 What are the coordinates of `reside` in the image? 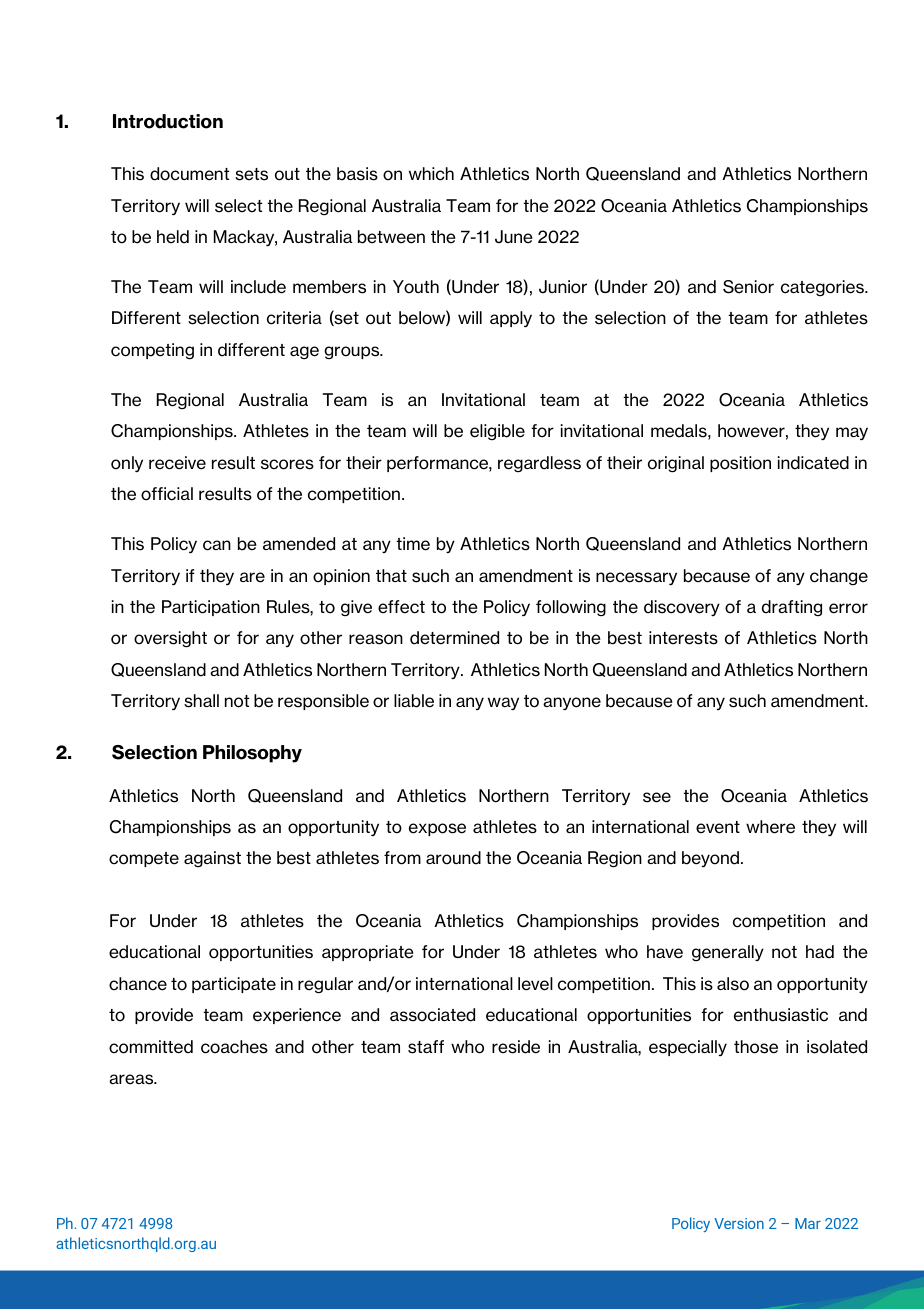 It's located at (516, 1047).
